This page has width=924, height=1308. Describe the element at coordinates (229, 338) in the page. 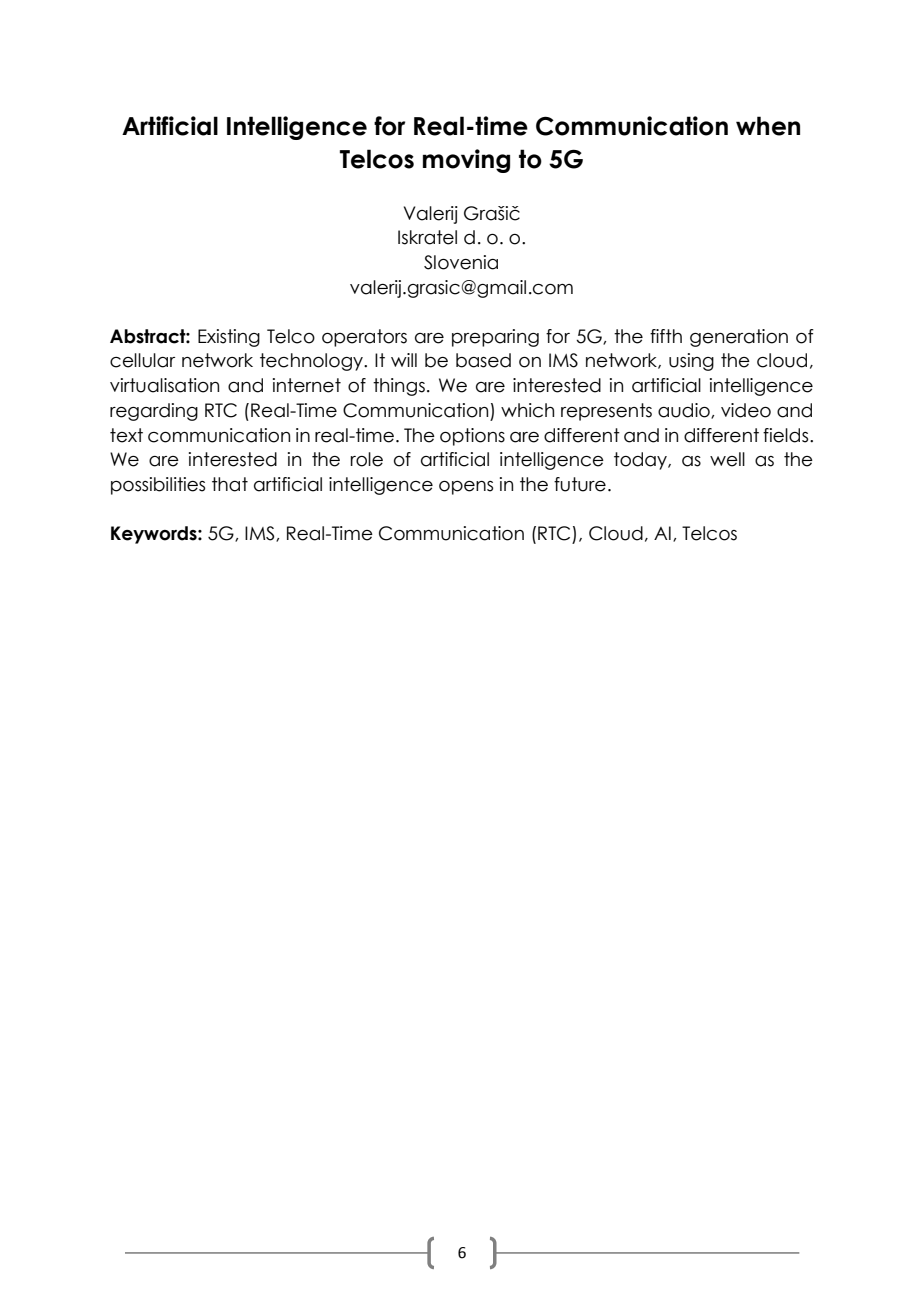

I see `Existing` at that location.
